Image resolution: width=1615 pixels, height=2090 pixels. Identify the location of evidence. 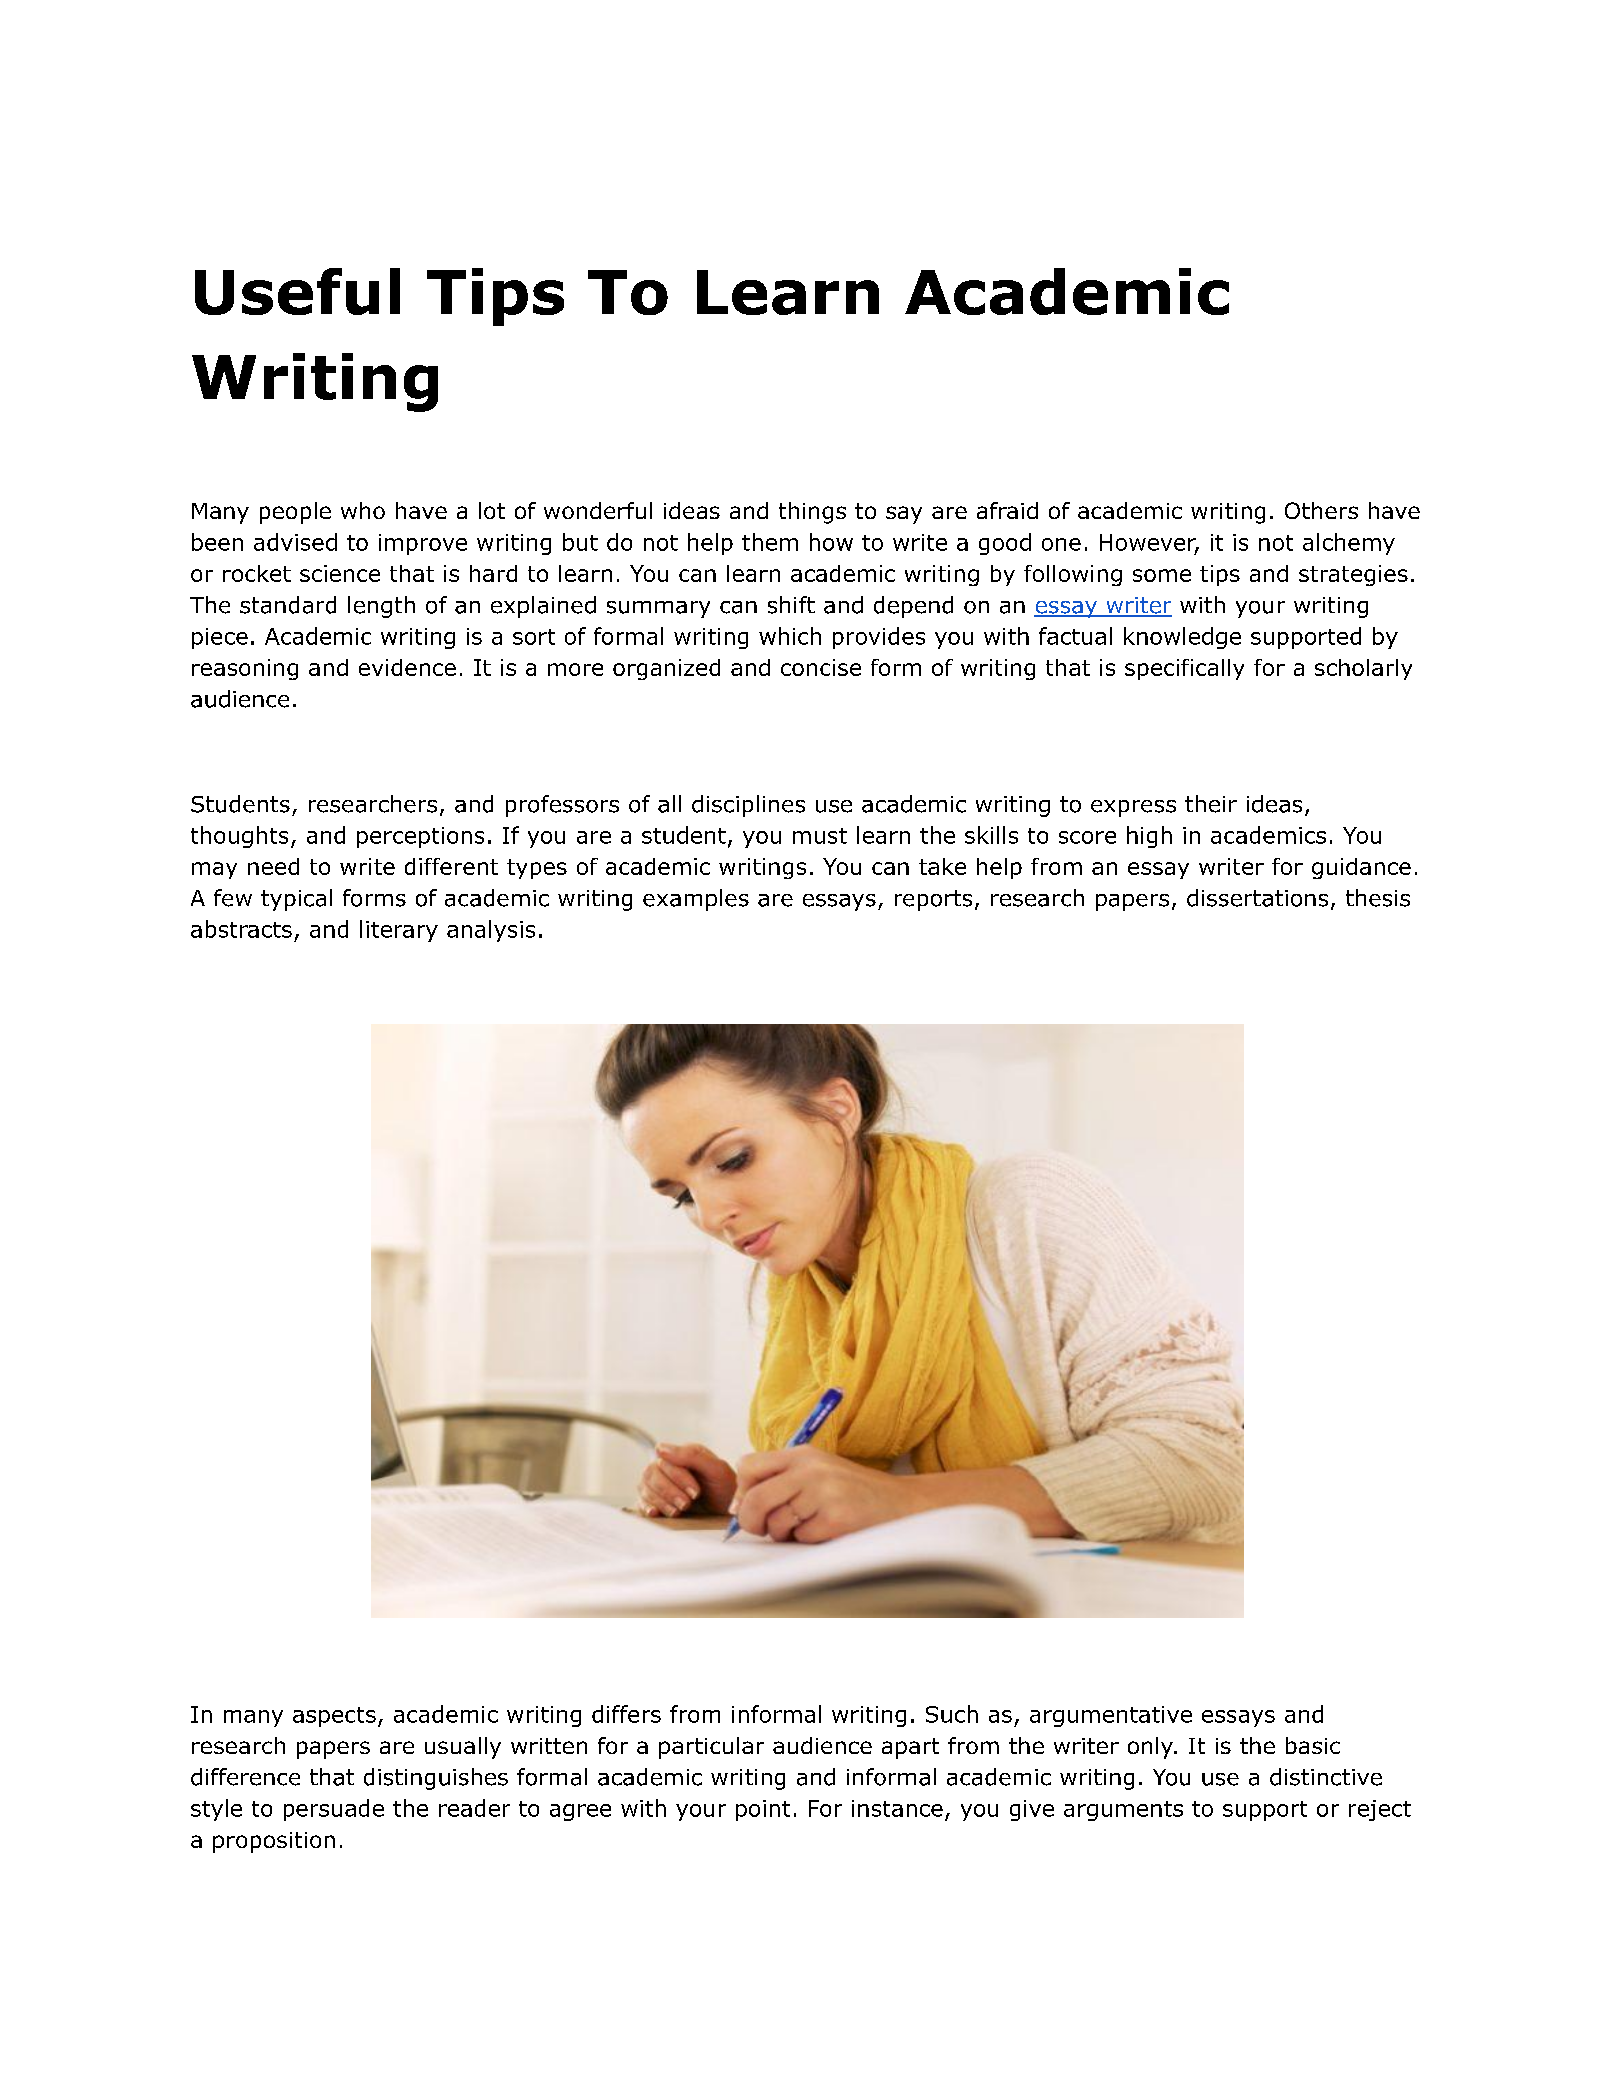
(407, 667).
